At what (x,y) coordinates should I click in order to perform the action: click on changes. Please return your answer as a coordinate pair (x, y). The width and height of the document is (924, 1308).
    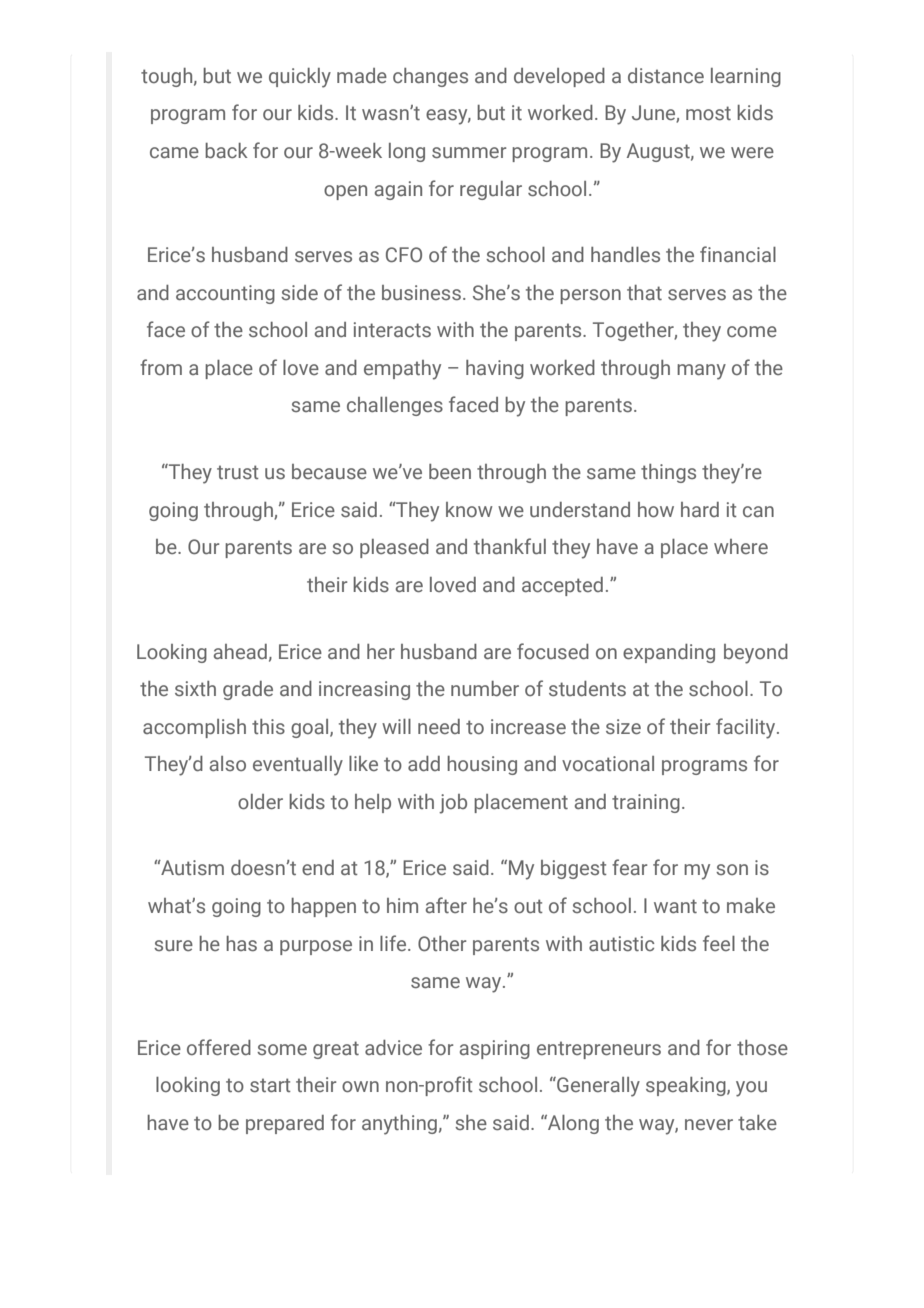
    Looking at the image, I should click on (430, 77).
